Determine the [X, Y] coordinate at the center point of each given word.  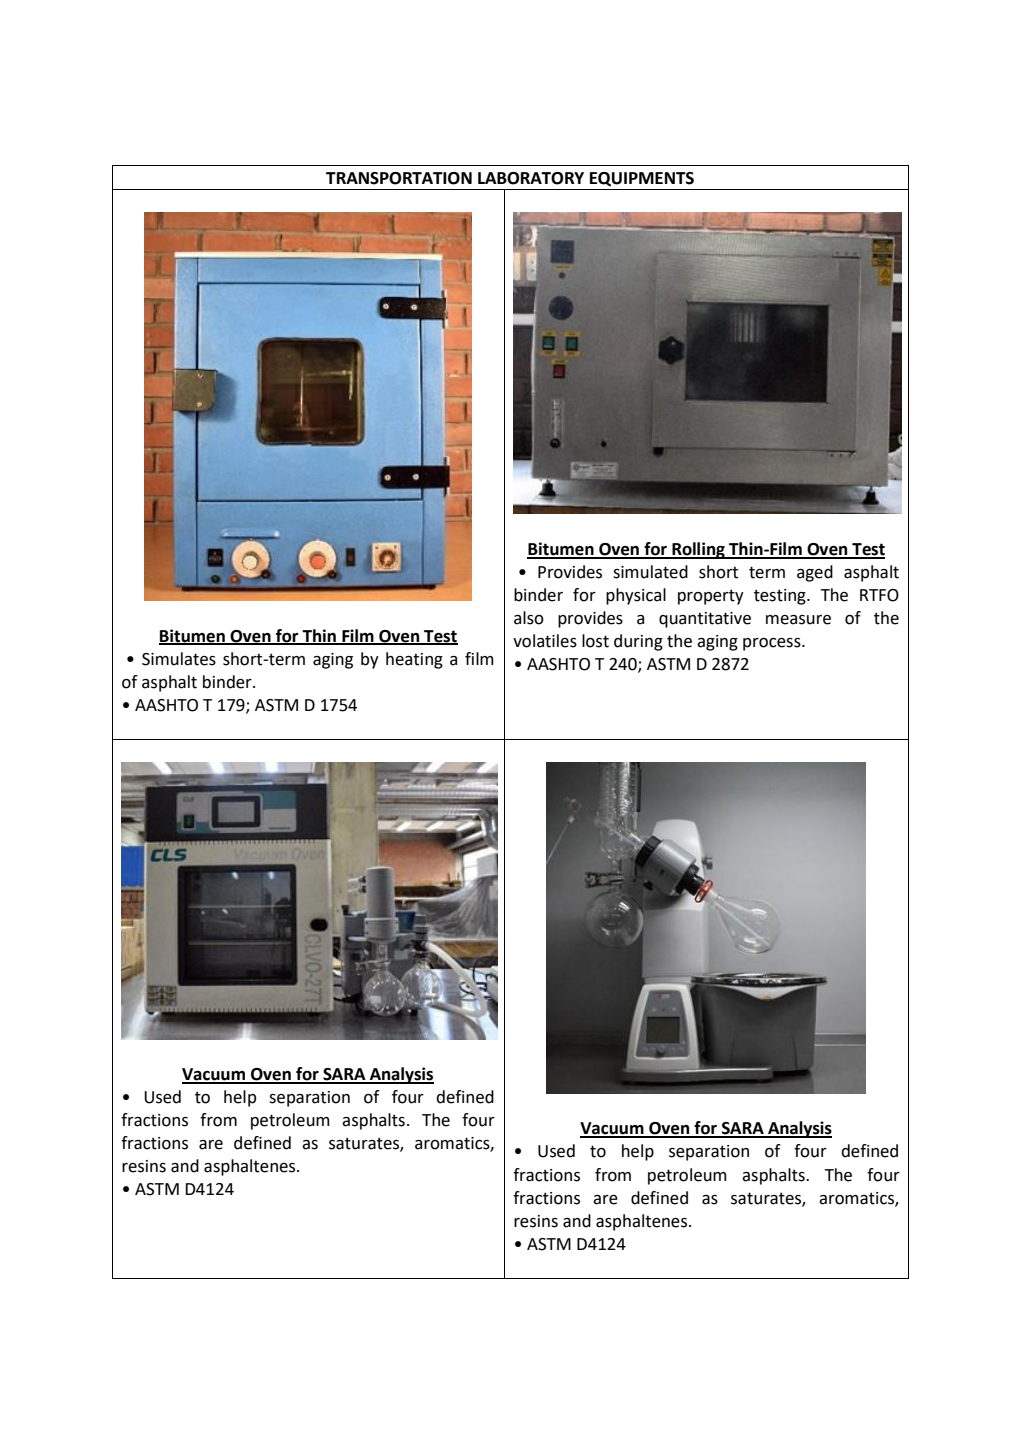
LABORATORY [531, 178]
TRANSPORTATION [399, 178]
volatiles [545, 641]
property [711, 597]
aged [815, 573]
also [529, 618]
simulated [650, 572]
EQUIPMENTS [642, 179]
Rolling [698, 550]
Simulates [179, 659]
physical [636, 596]
